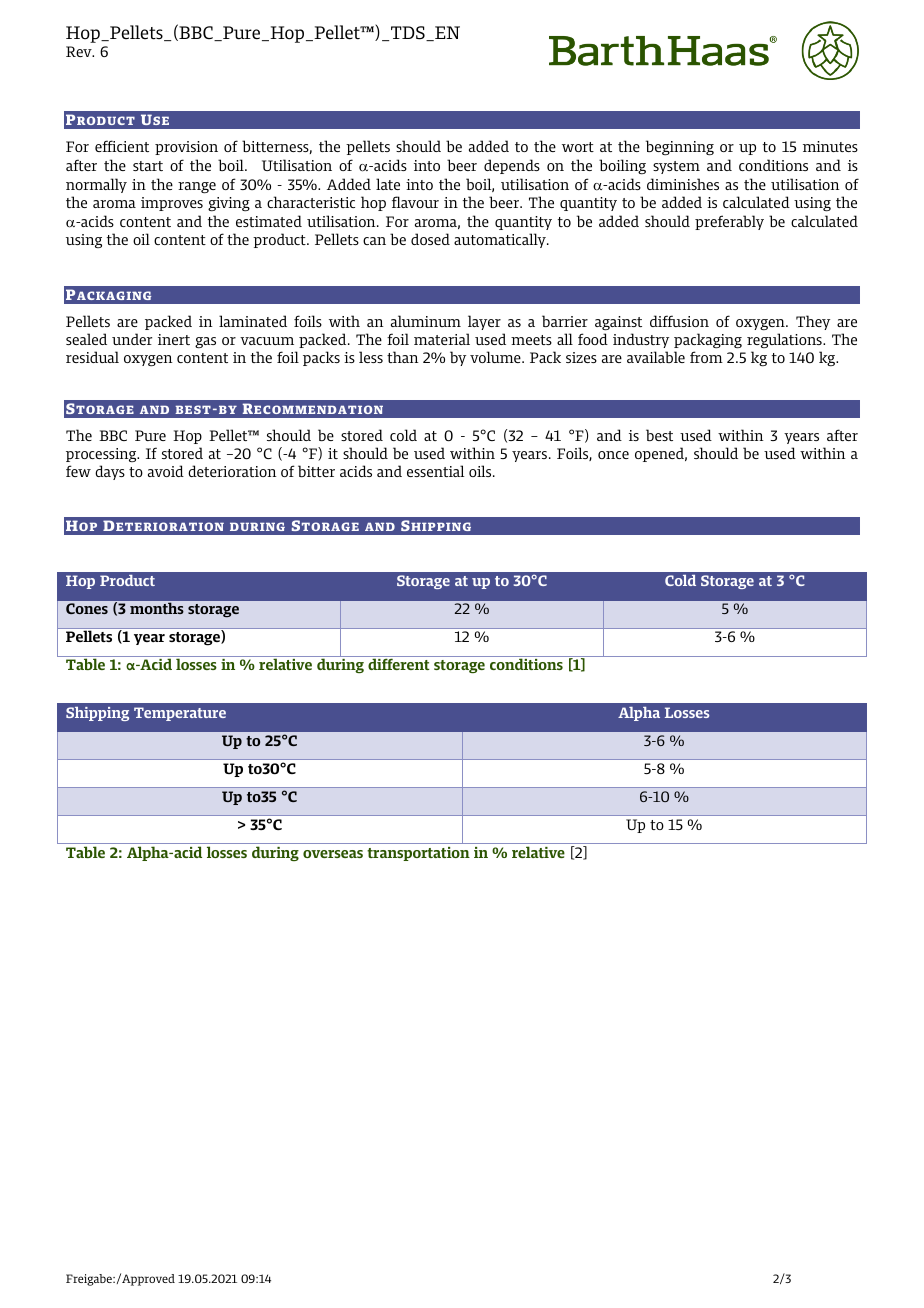  I want to click on essential, so click(435, 471).
